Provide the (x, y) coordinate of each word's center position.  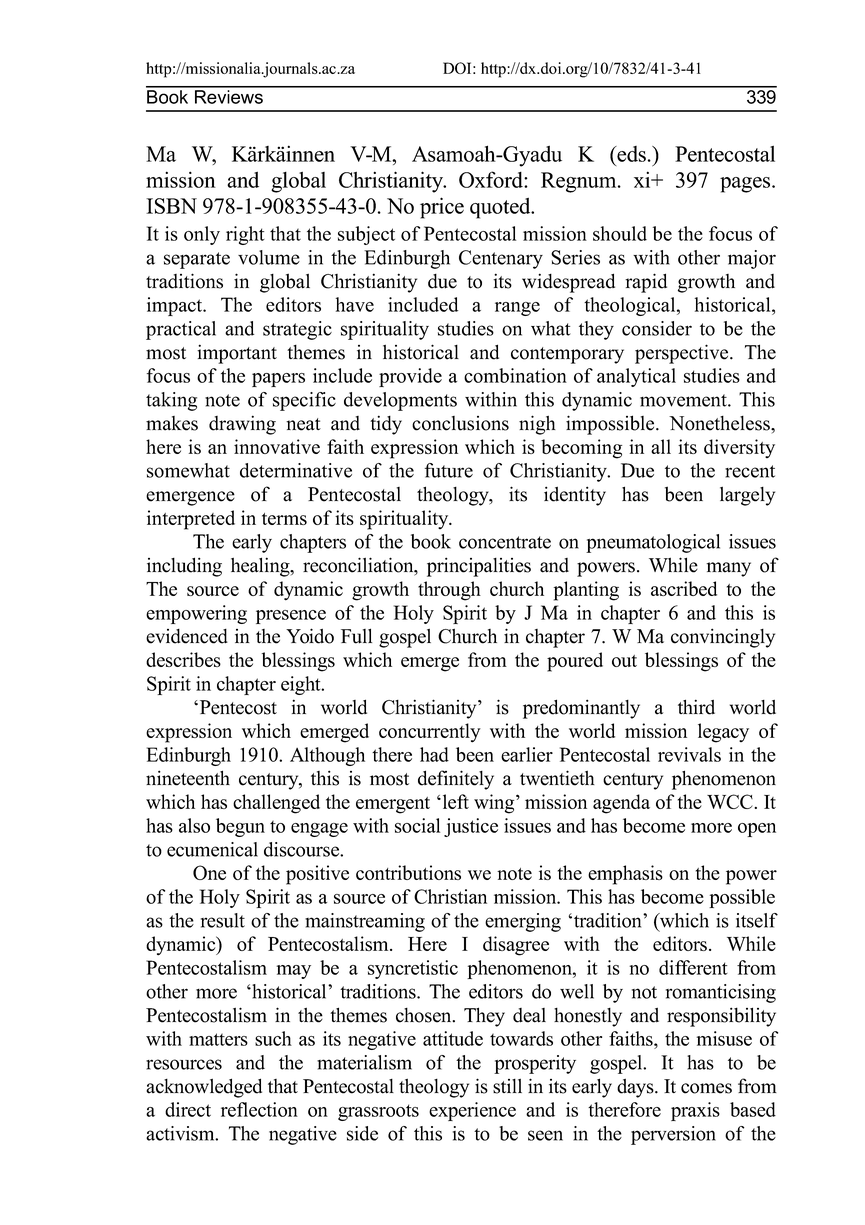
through (449, 591)
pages (746, 185)
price (442, 208)
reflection (259, 1109)
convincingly (723, 638)
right (245, 235)
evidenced (187, 636)
